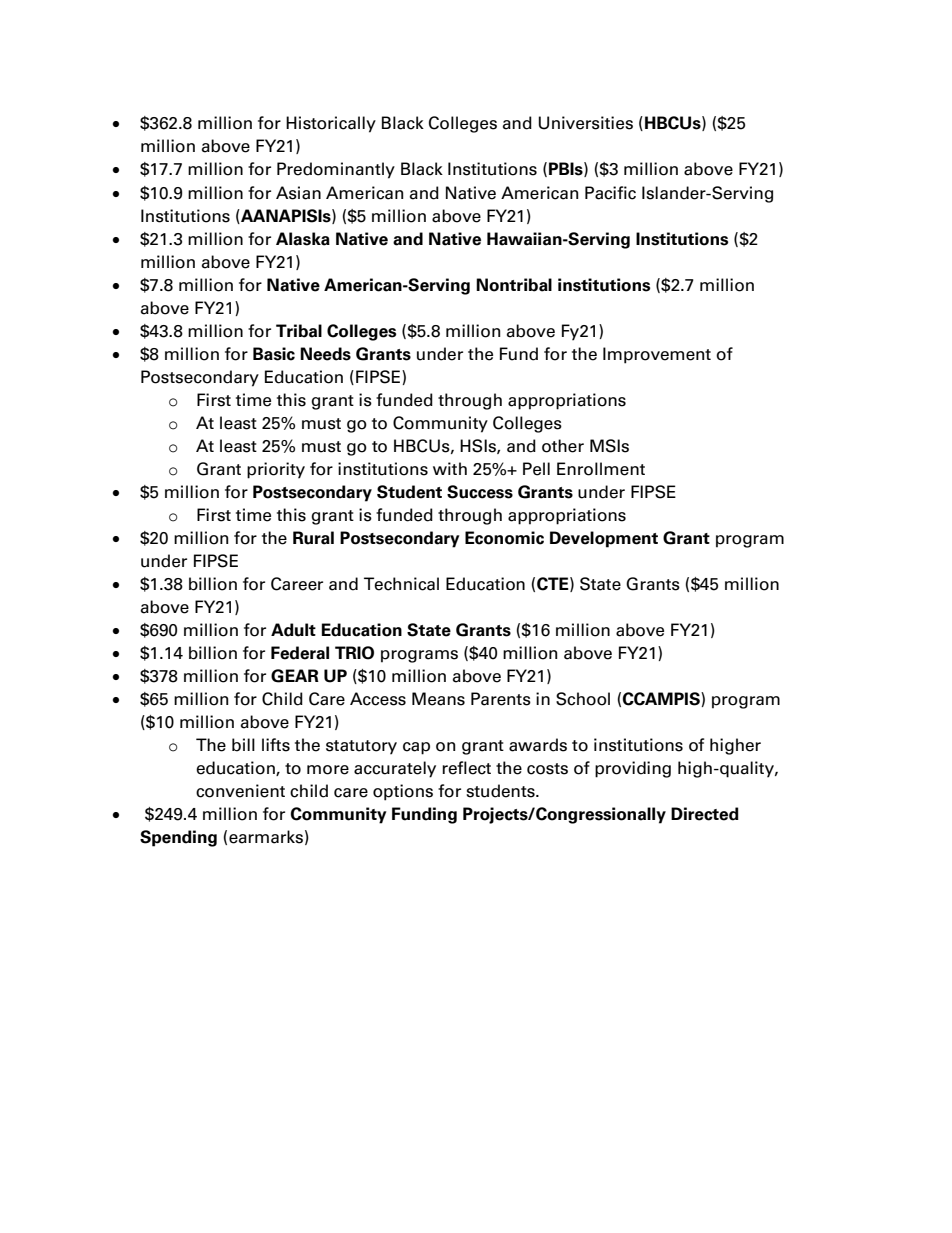 The width and height of the document is (952, 1233). Describe the element at coordinates (403, 792) in the document. I see `options` at that location.
